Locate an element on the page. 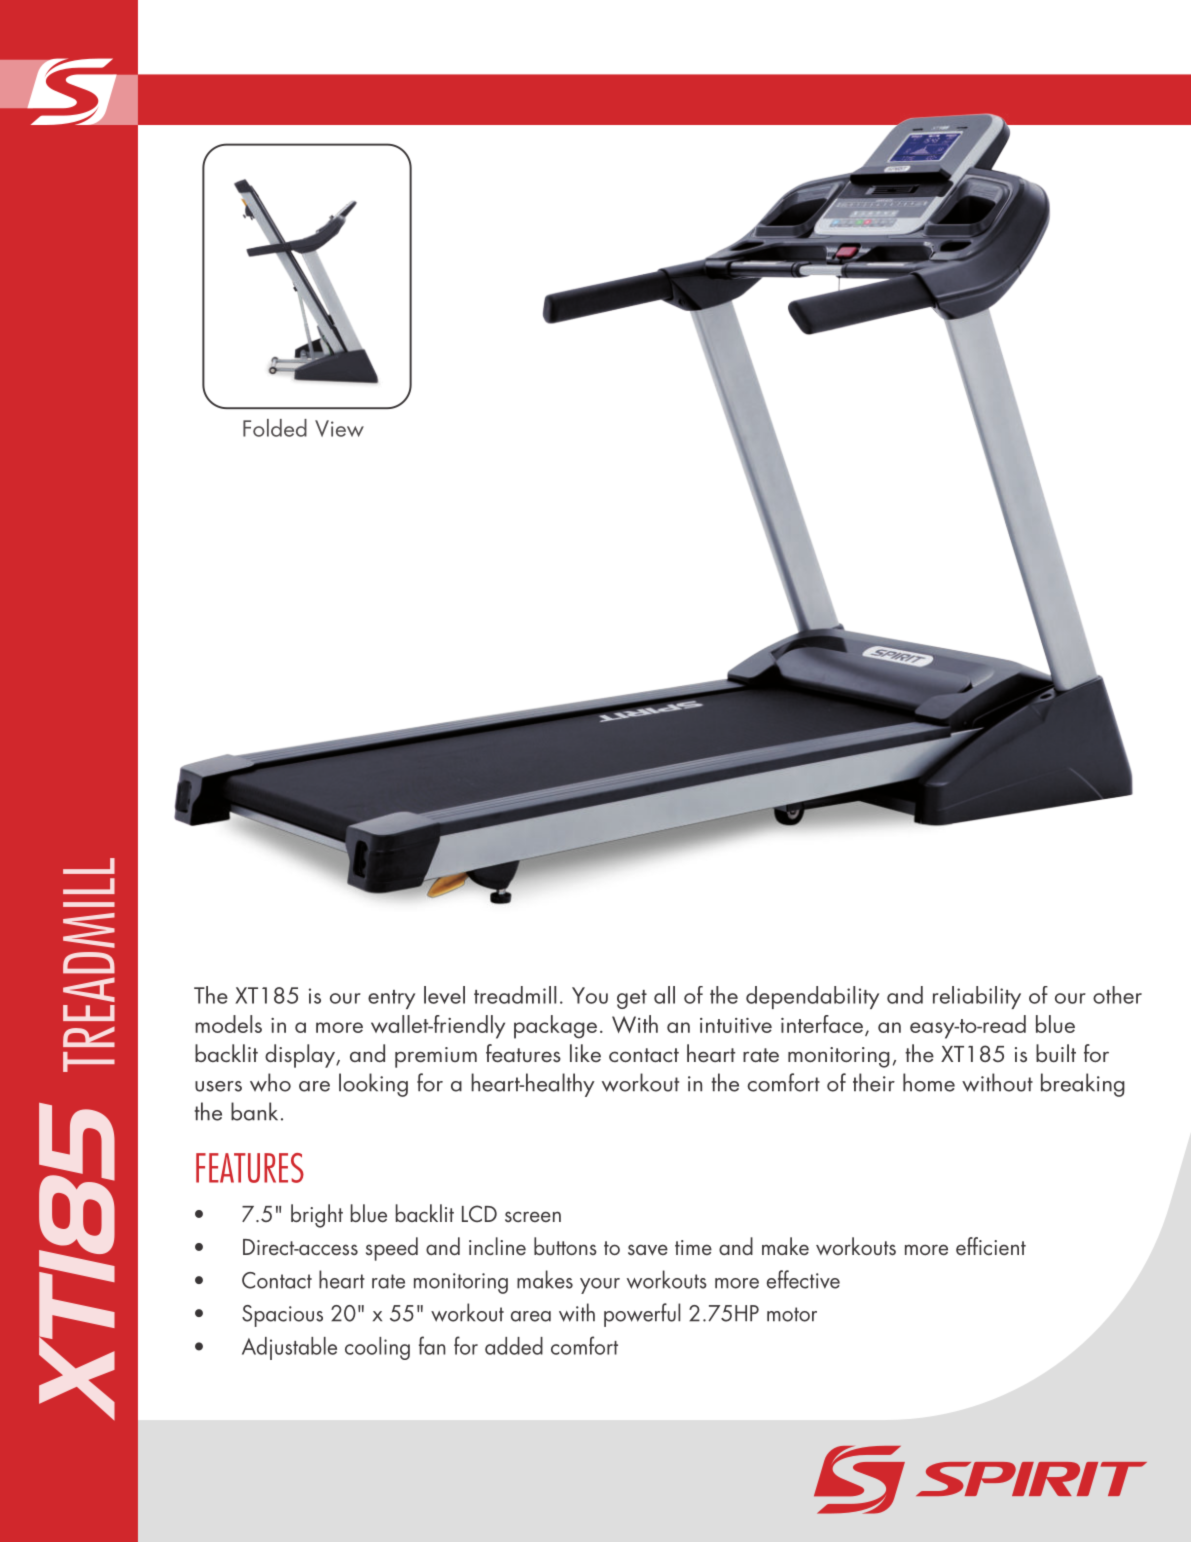 The image size is (1191, 1542). View is located at coordinates (339, 428).
